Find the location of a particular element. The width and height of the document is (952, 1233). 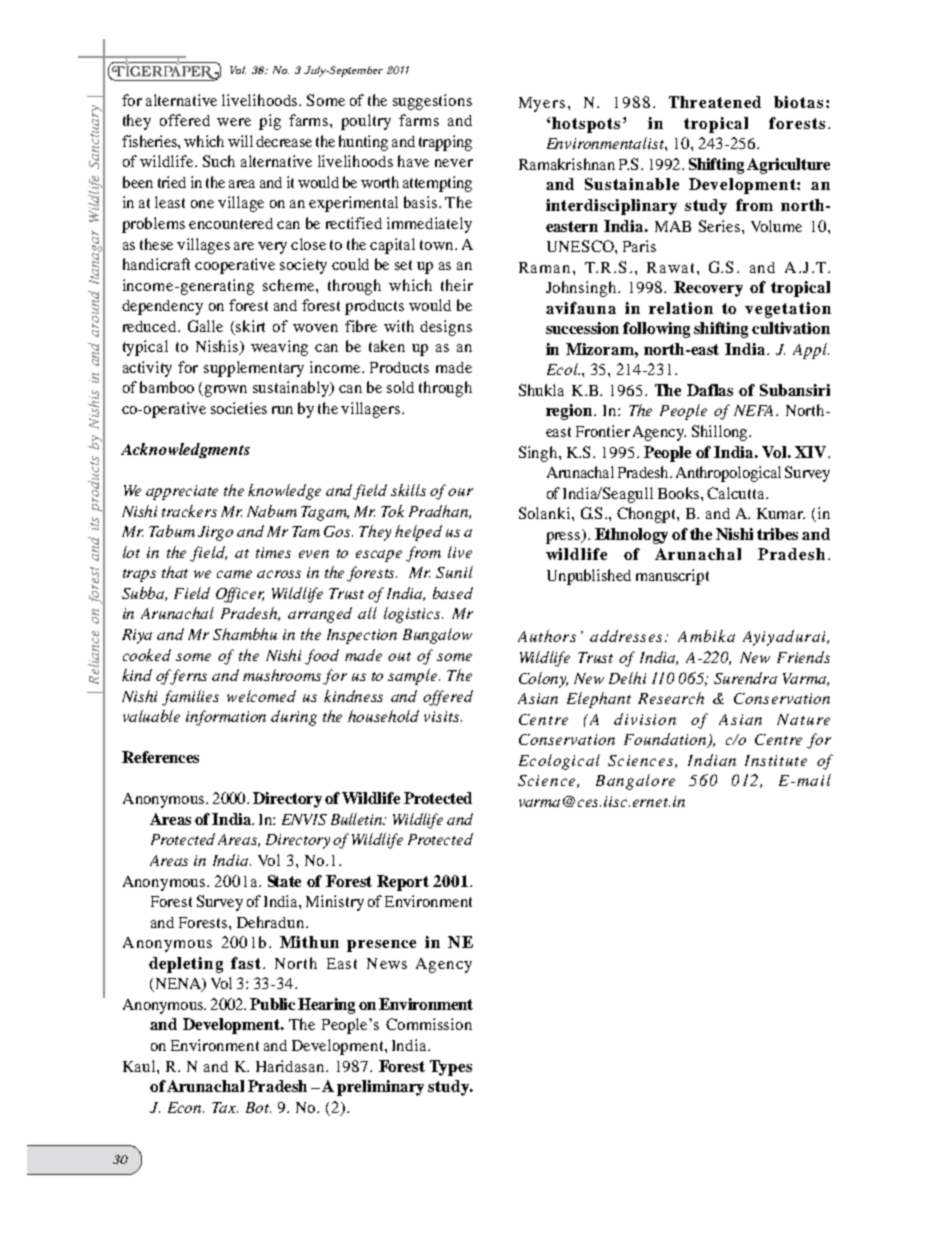

Tax is located at coordinates (225, 1107).
